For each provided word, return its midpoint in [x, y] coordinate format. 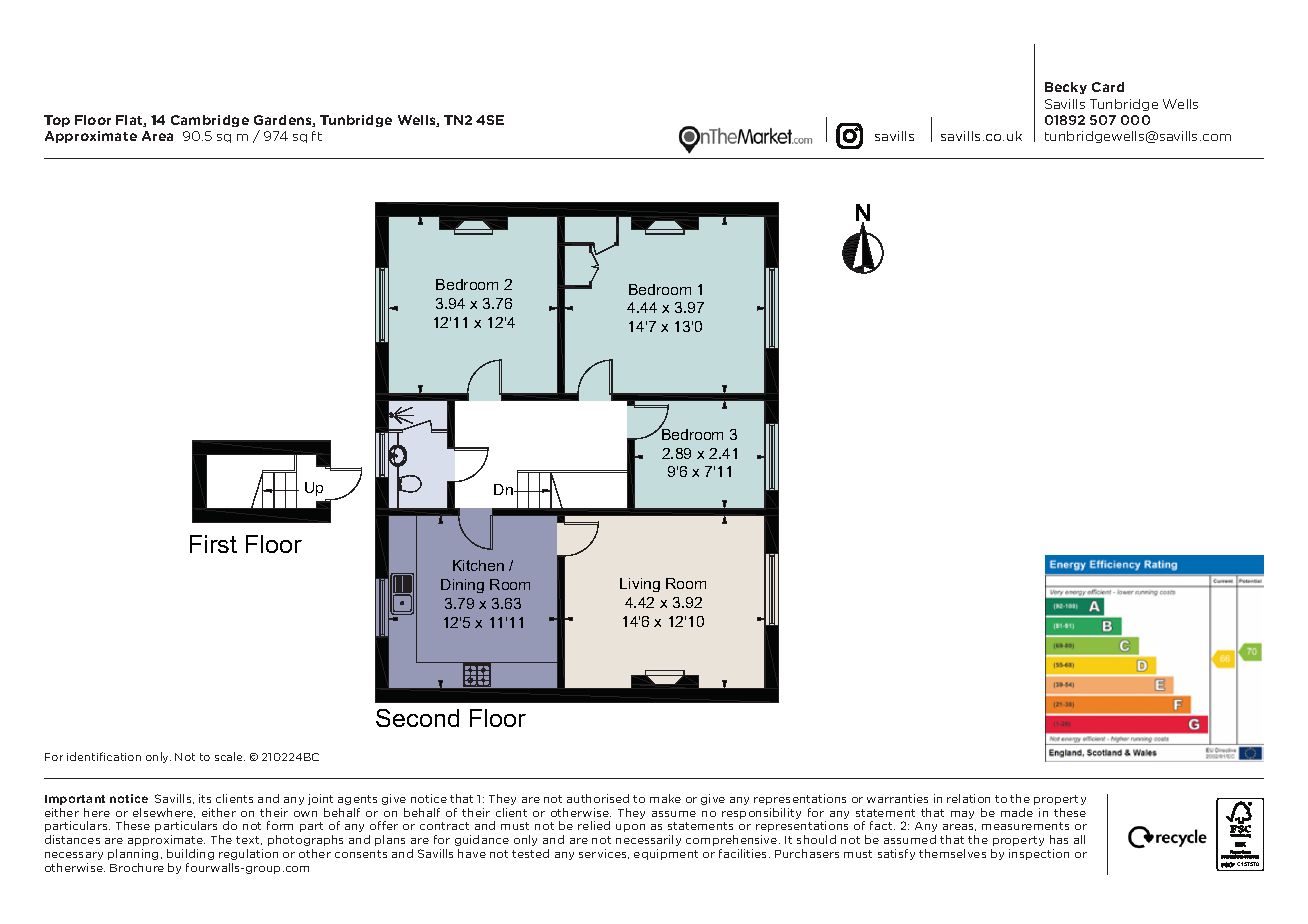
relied [594, 825]
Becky [1066, 88]
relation [968, 798]
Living [640, 585]
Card [1108, 87]
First [213, 544]
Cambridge [210, 121]
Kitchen [478, 565]
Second [417, 718]
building [190, 854]
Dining [462, 586]
